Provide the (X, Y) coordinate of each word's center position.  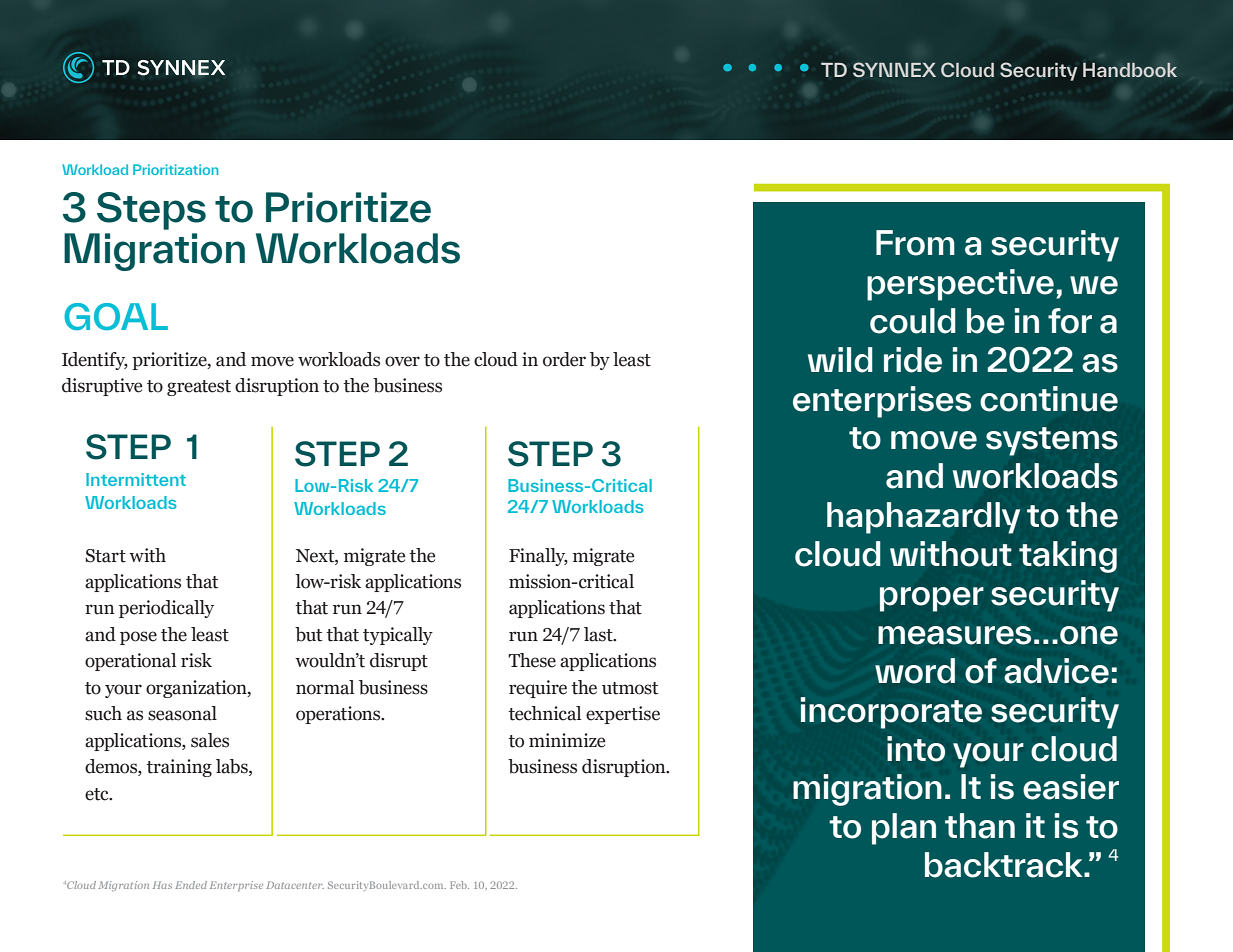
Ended (191, 885)
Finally (538, 557)
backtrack (1005, 865)
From (915, 243)
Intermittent (136, 479)
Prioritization (175, 169)
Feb (459, 885)
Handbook (1130, 69)
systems (1052, 441)
